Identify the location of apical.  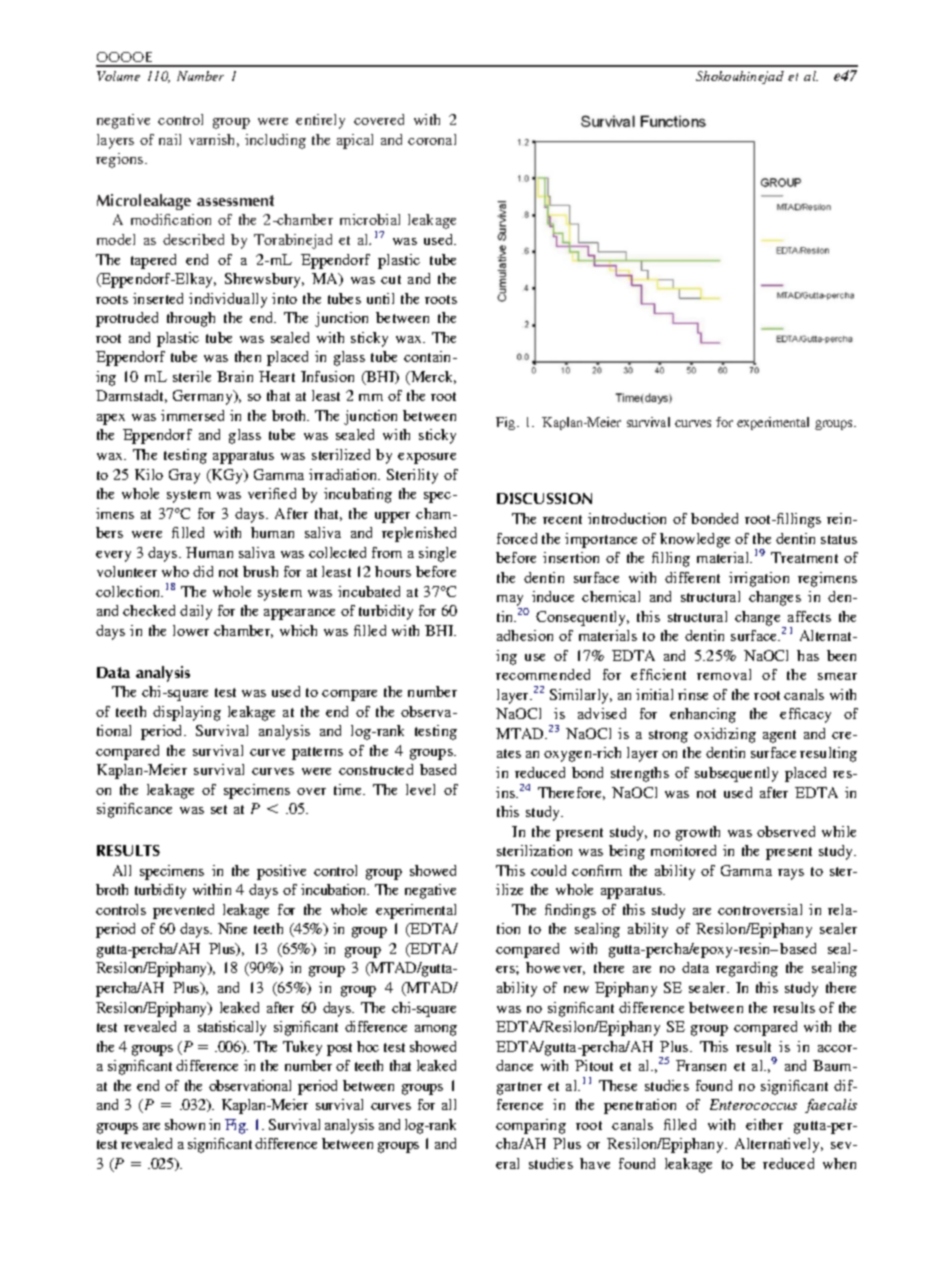
(355, 141).
